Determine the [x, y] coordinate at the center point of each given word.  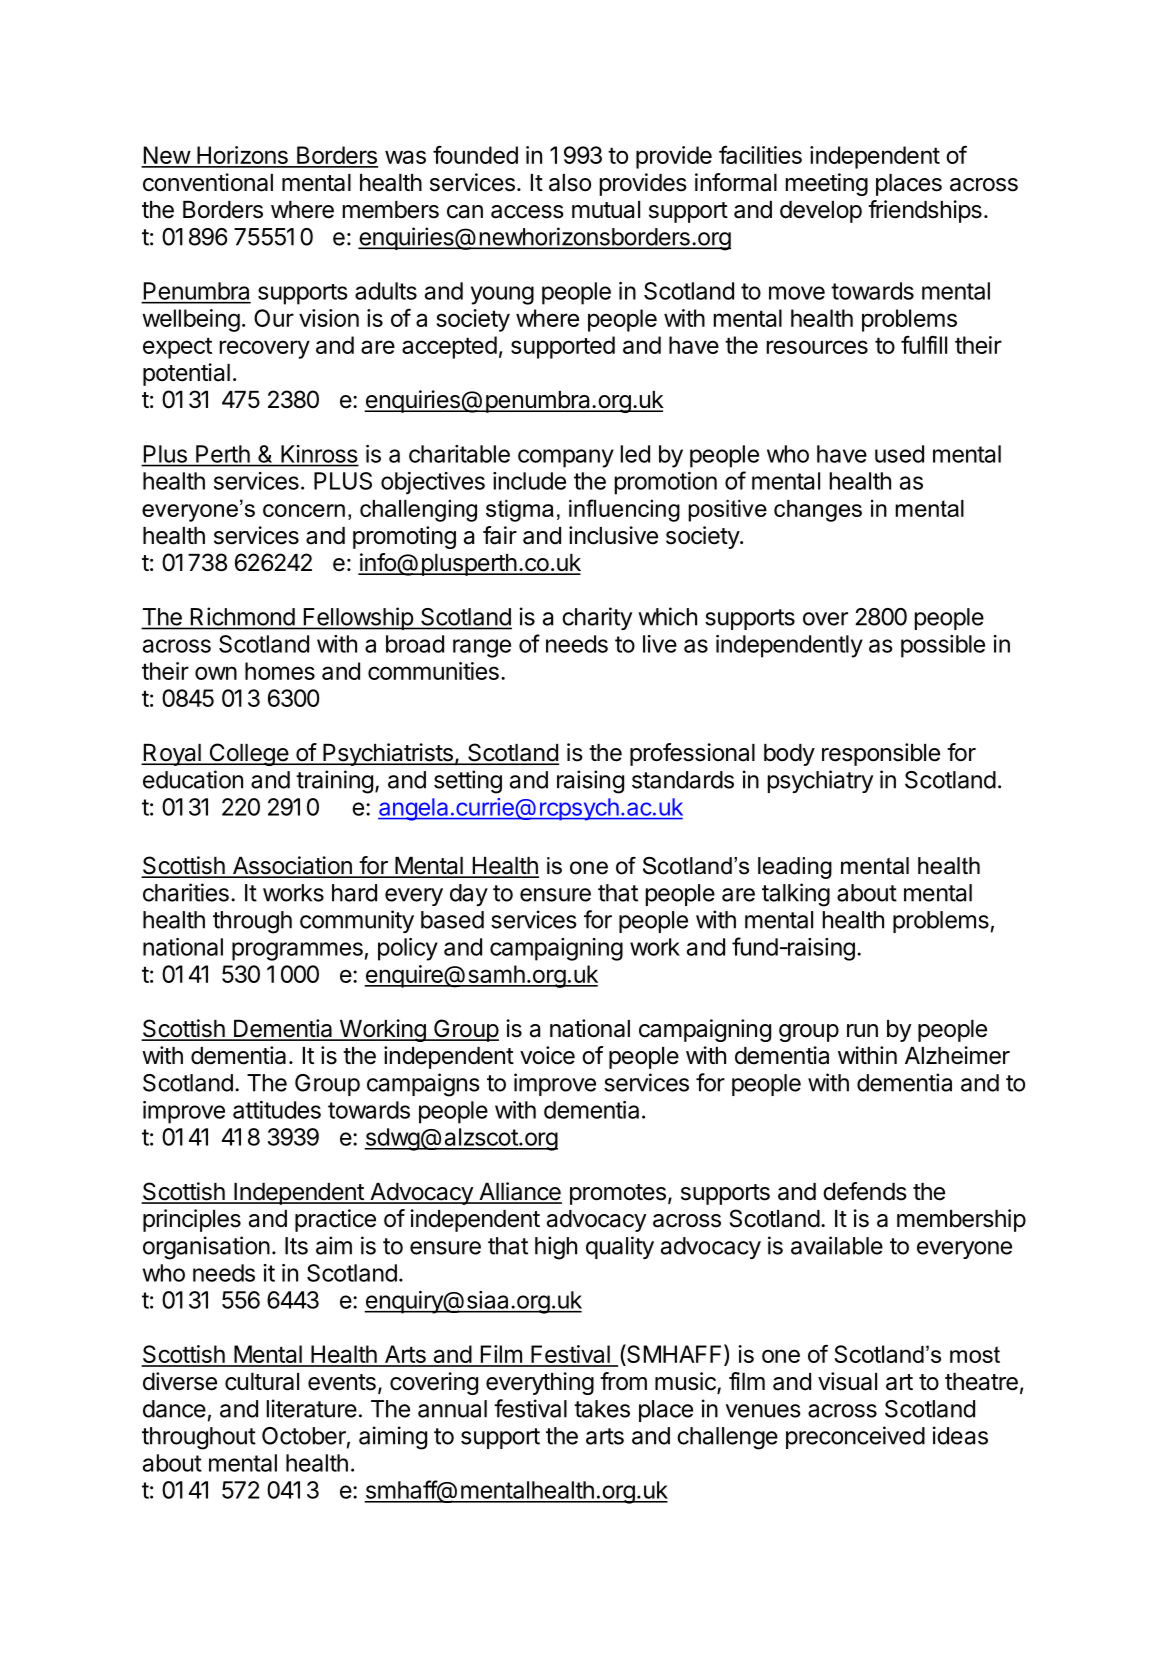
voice [547, 1055]
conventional [208, 182]
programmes [297, 951]
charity [597, 618]
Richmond [243, 616]
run [862, 1030]
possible [943, 646]
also [570, 183]
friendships [925, 211]
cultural [262, 1382]
